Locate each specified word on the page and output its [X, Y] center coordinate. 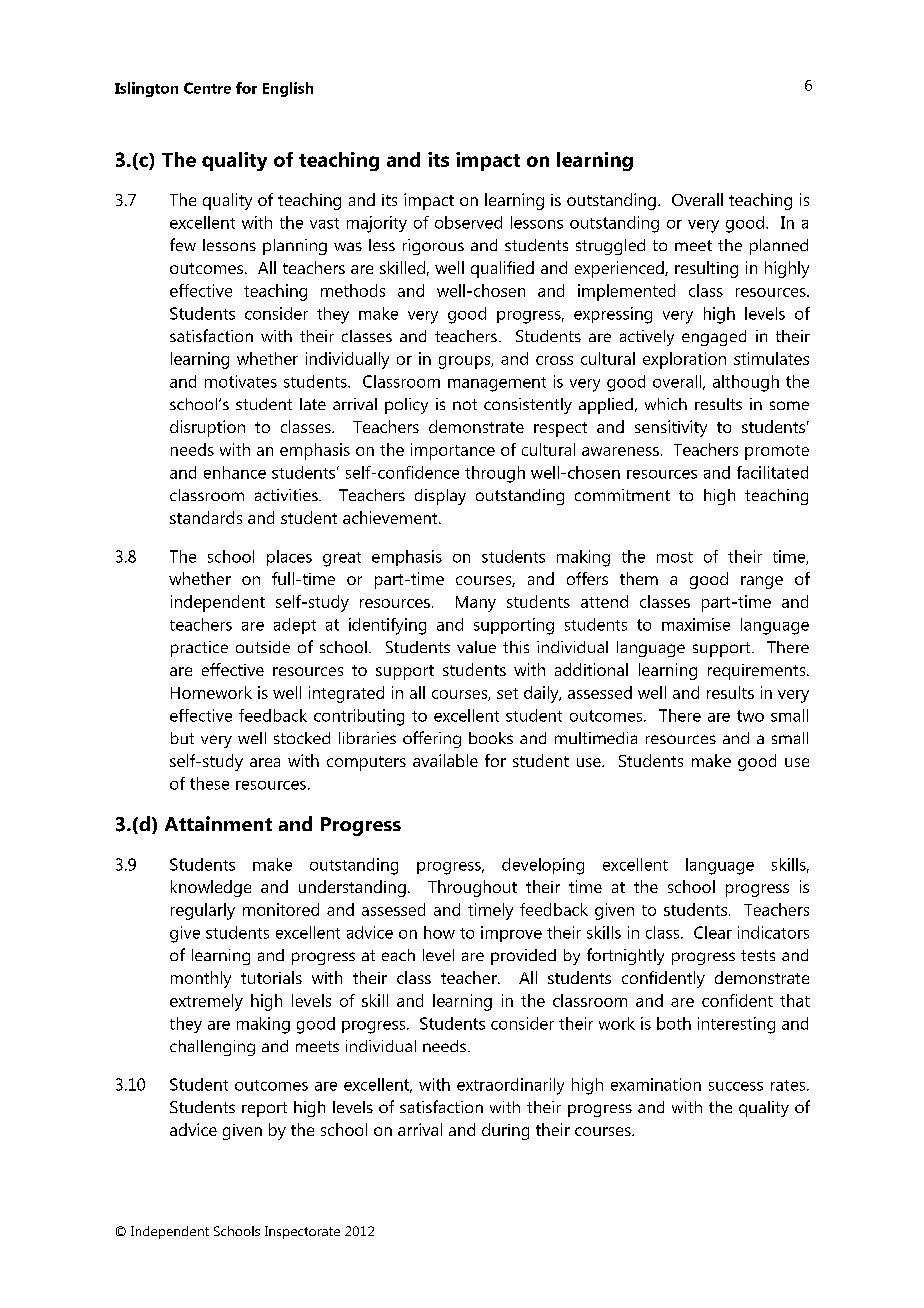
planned [779, 247]
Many [476, 604]
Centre [207, 88]
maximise [696, 624]
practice [199, 649]
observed [468, 222]
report [264, 1109]
